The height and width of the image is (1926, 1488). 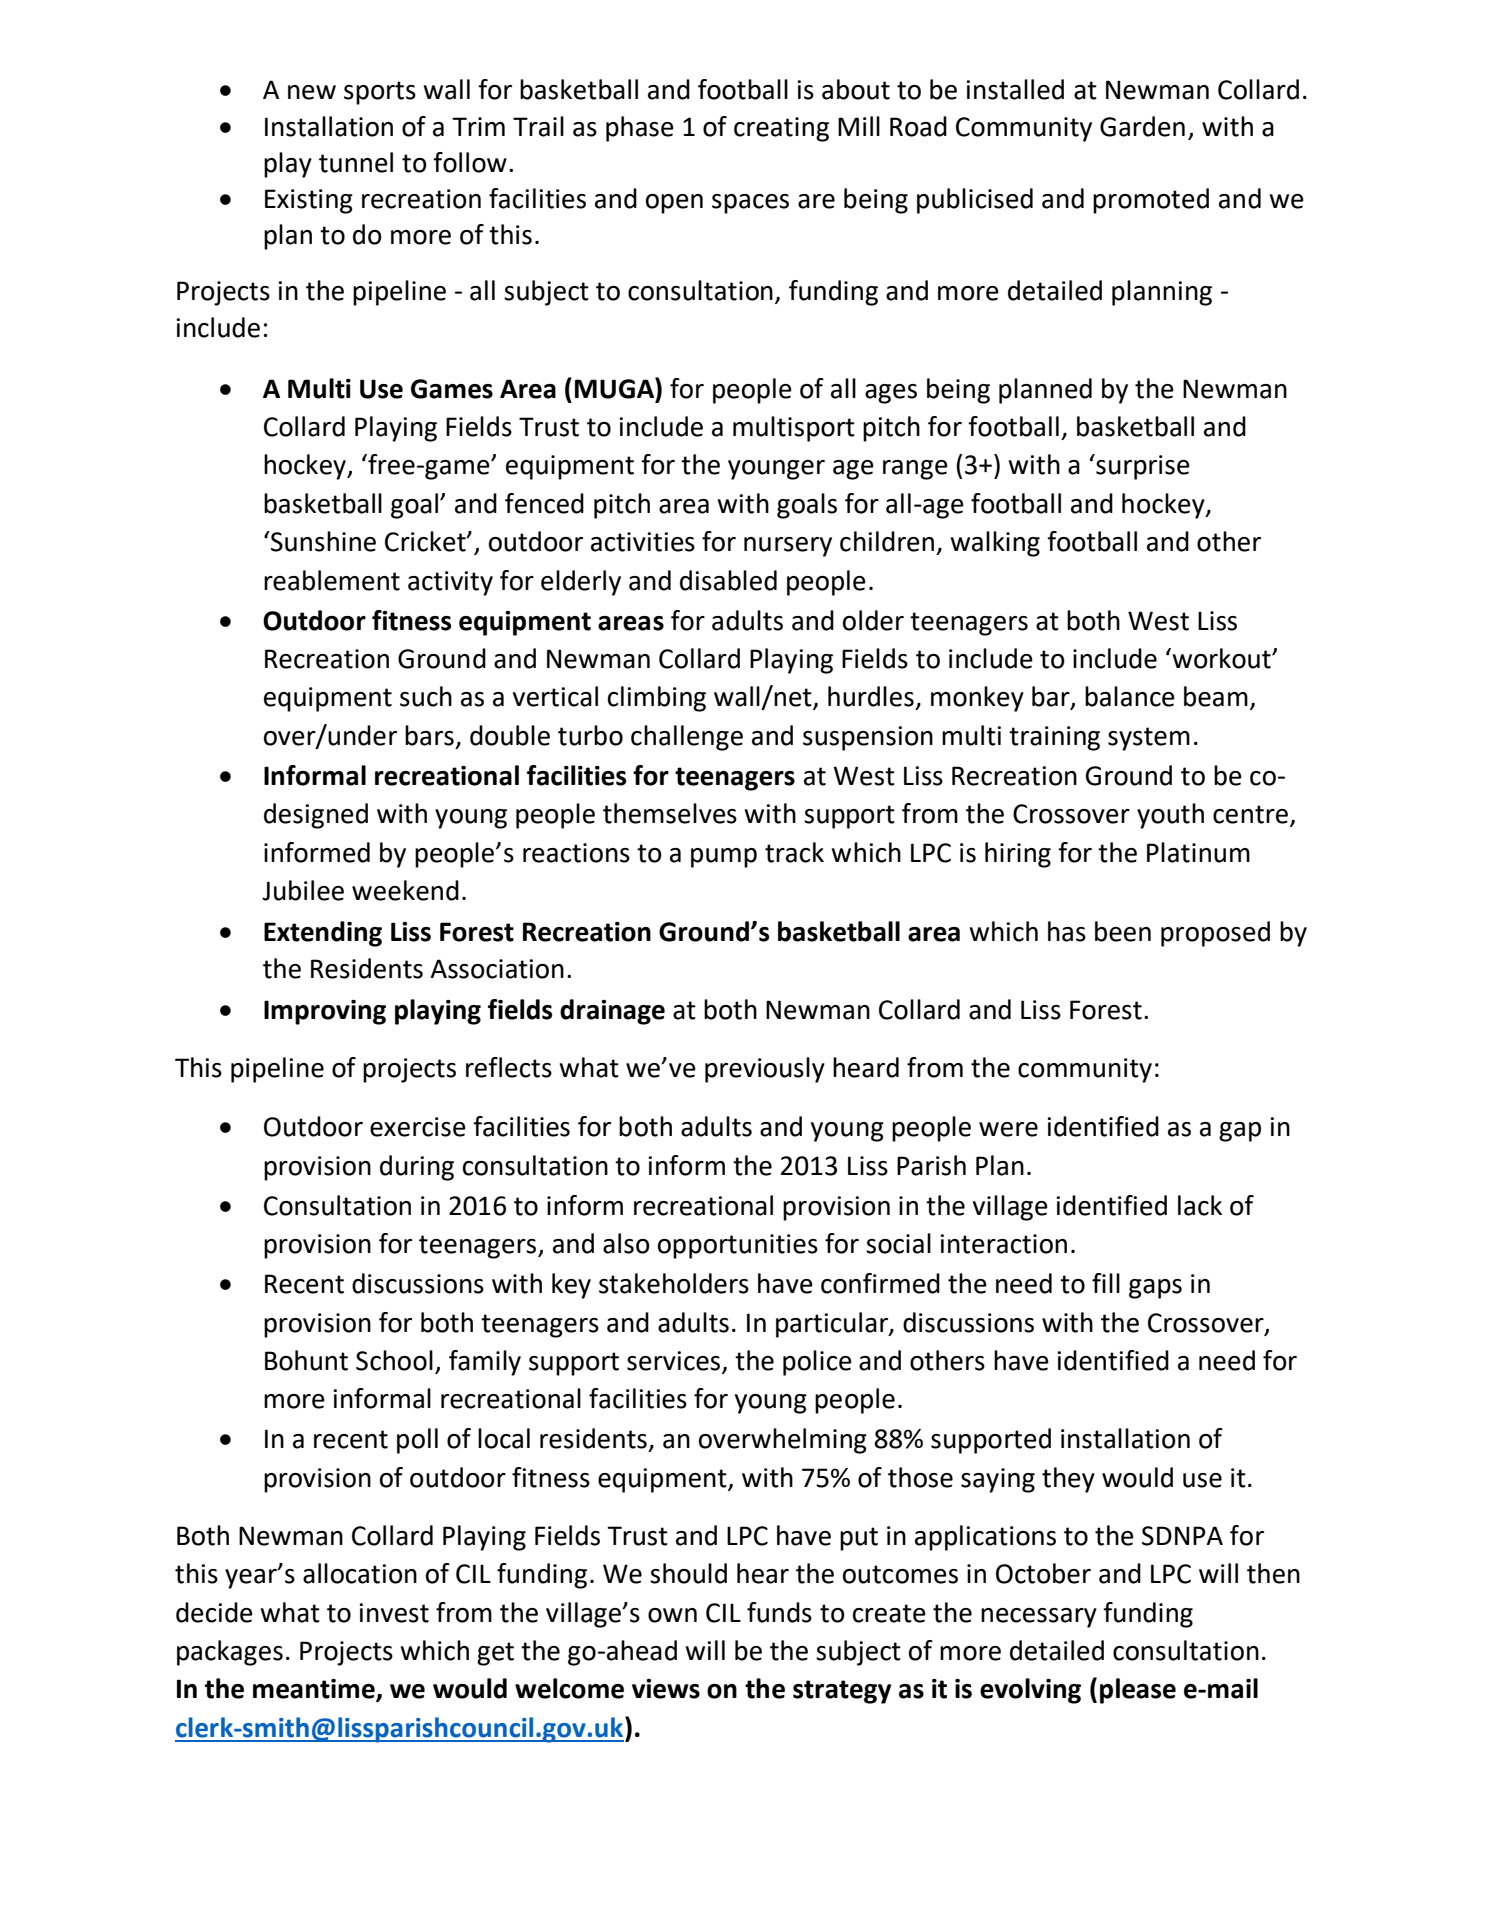 I want to click on sports, so click(x=380, y=93).
